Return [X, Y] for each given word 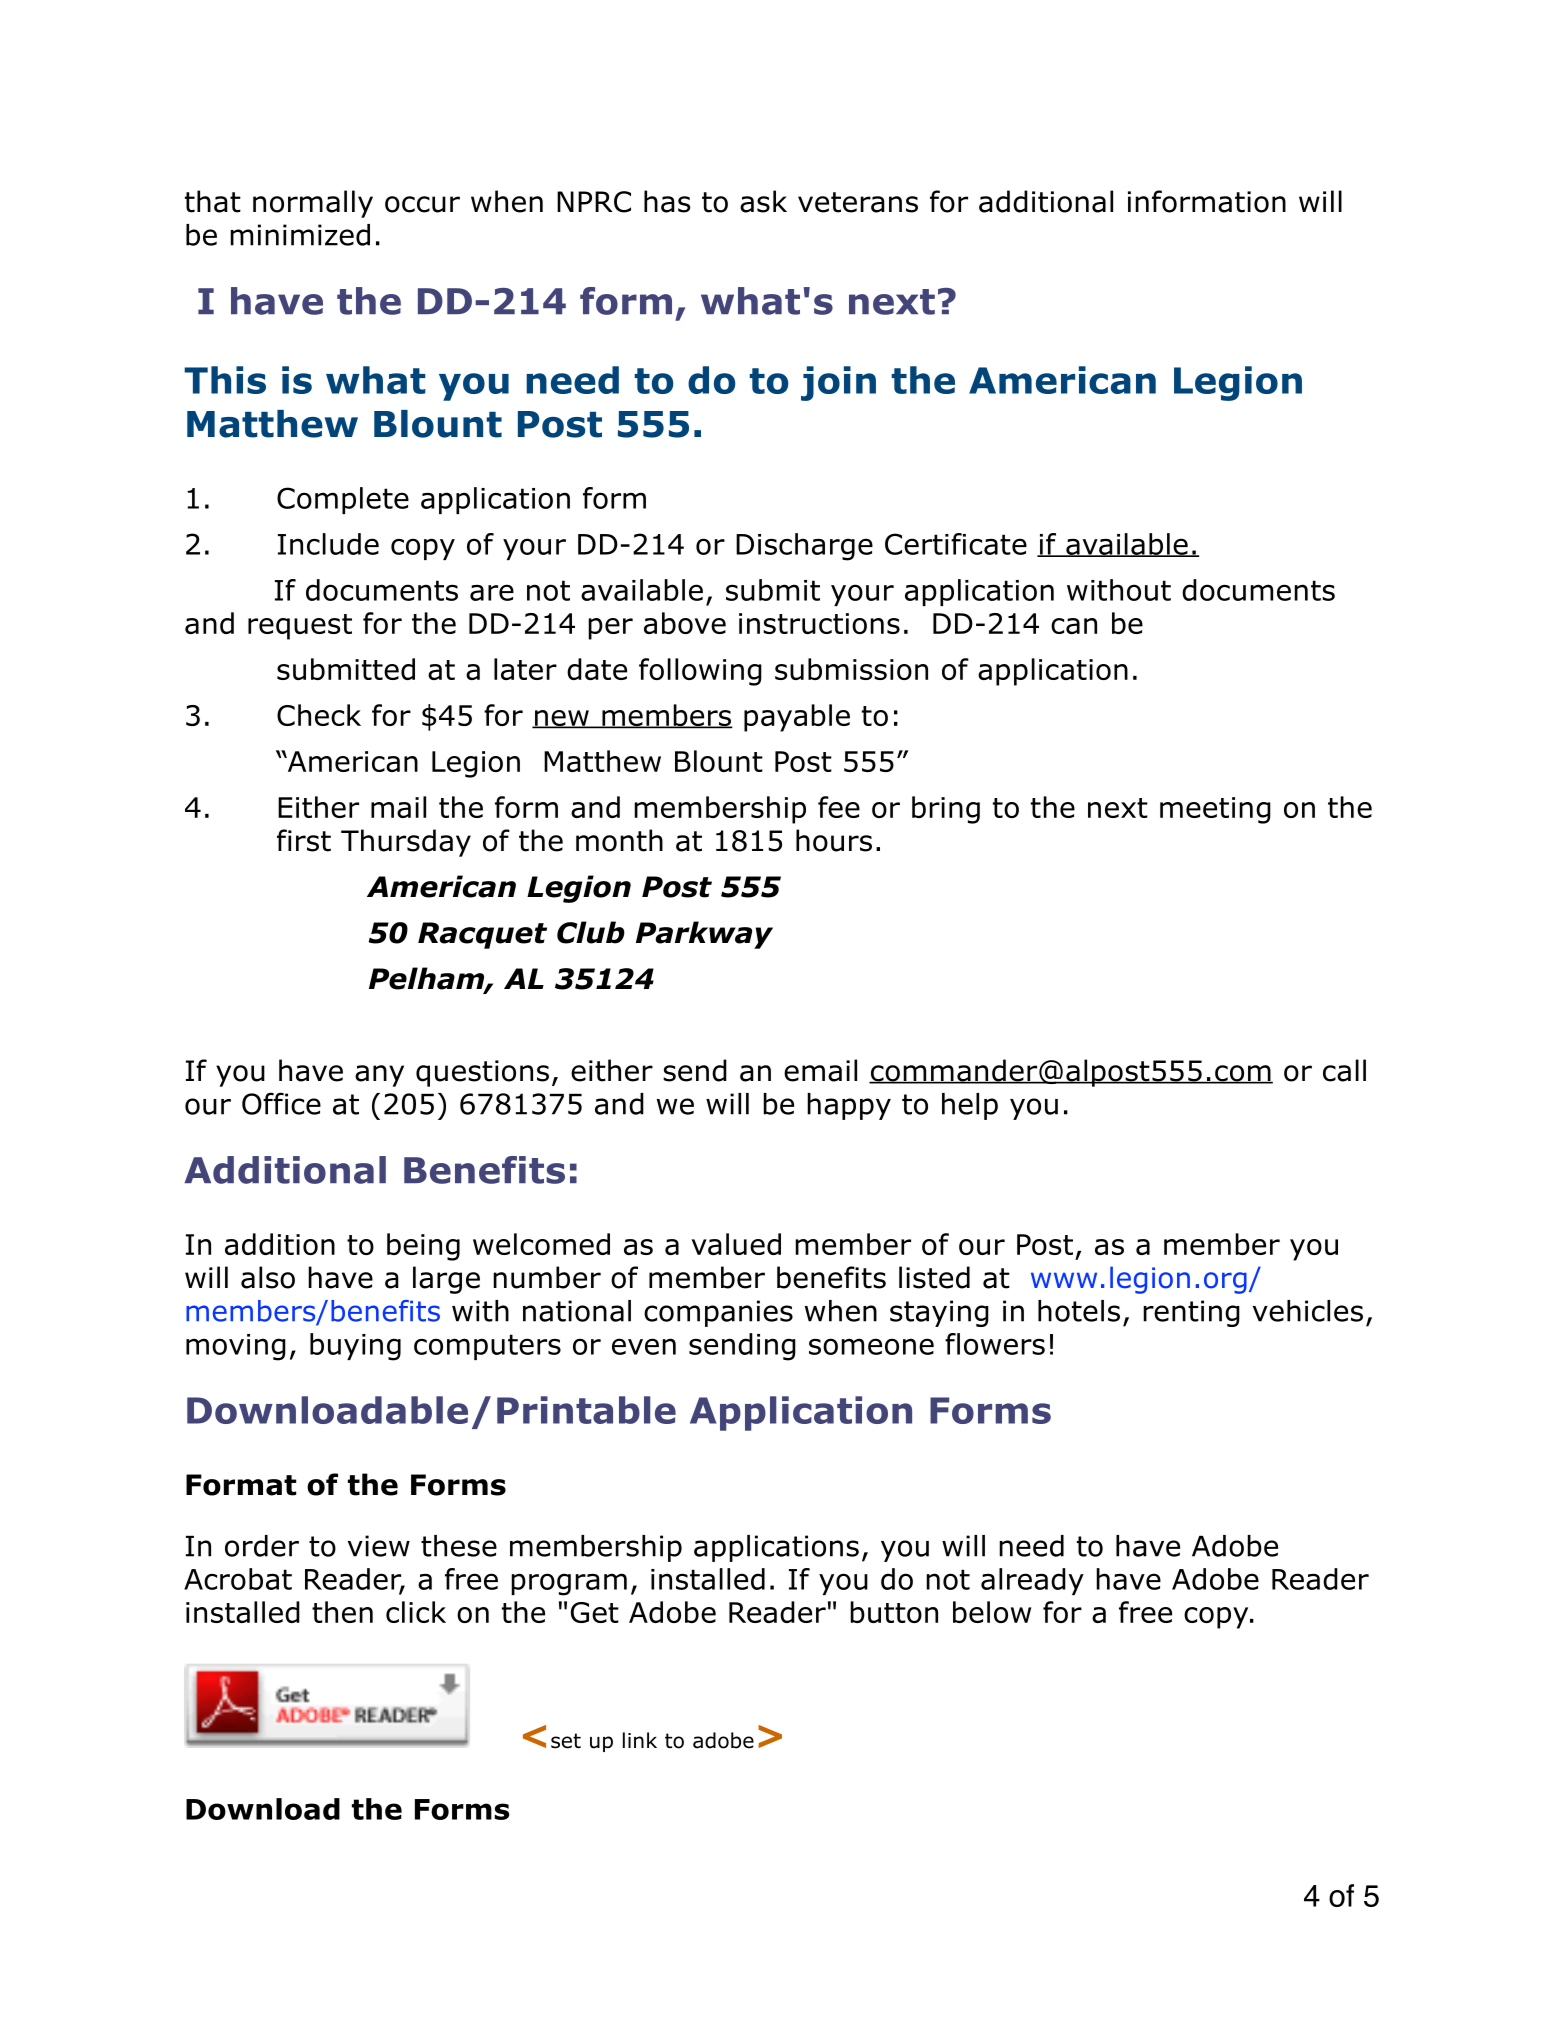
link [640, 1740]
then [342, 1612]
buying [355, 1347]
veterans [858, 202]
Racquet [482, 935]
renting [1191, 1313]
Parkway [704, 935]
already [1032, 1581]
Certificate [956, 544]
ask [763, 201]
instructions [819, 623]
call [1344, 1070]
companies [718, 1313]
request [300, 627]
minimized [300, 235]
